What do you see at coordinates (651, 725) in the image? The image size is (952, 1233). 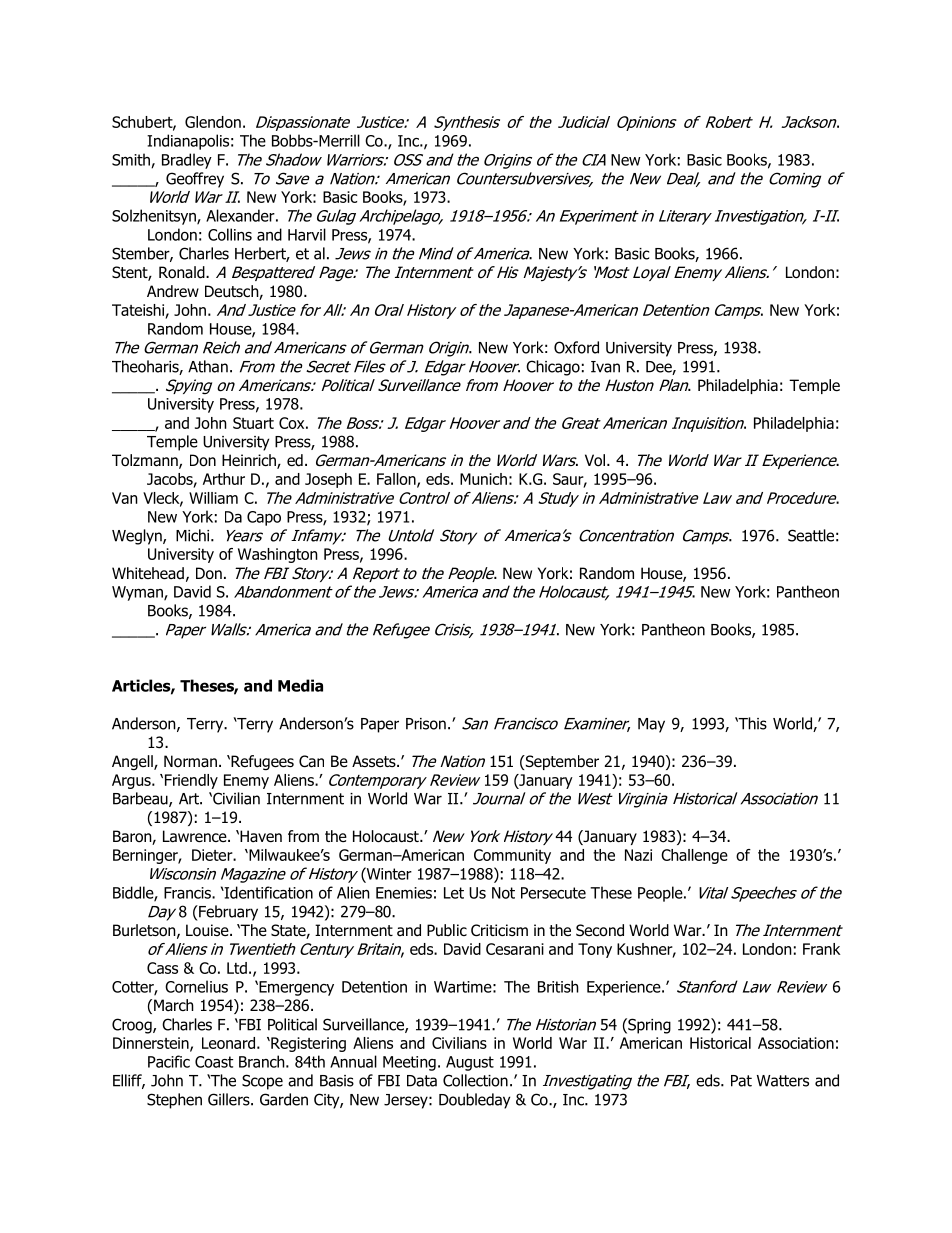 I see `May` at bounding box center [651, 725].
